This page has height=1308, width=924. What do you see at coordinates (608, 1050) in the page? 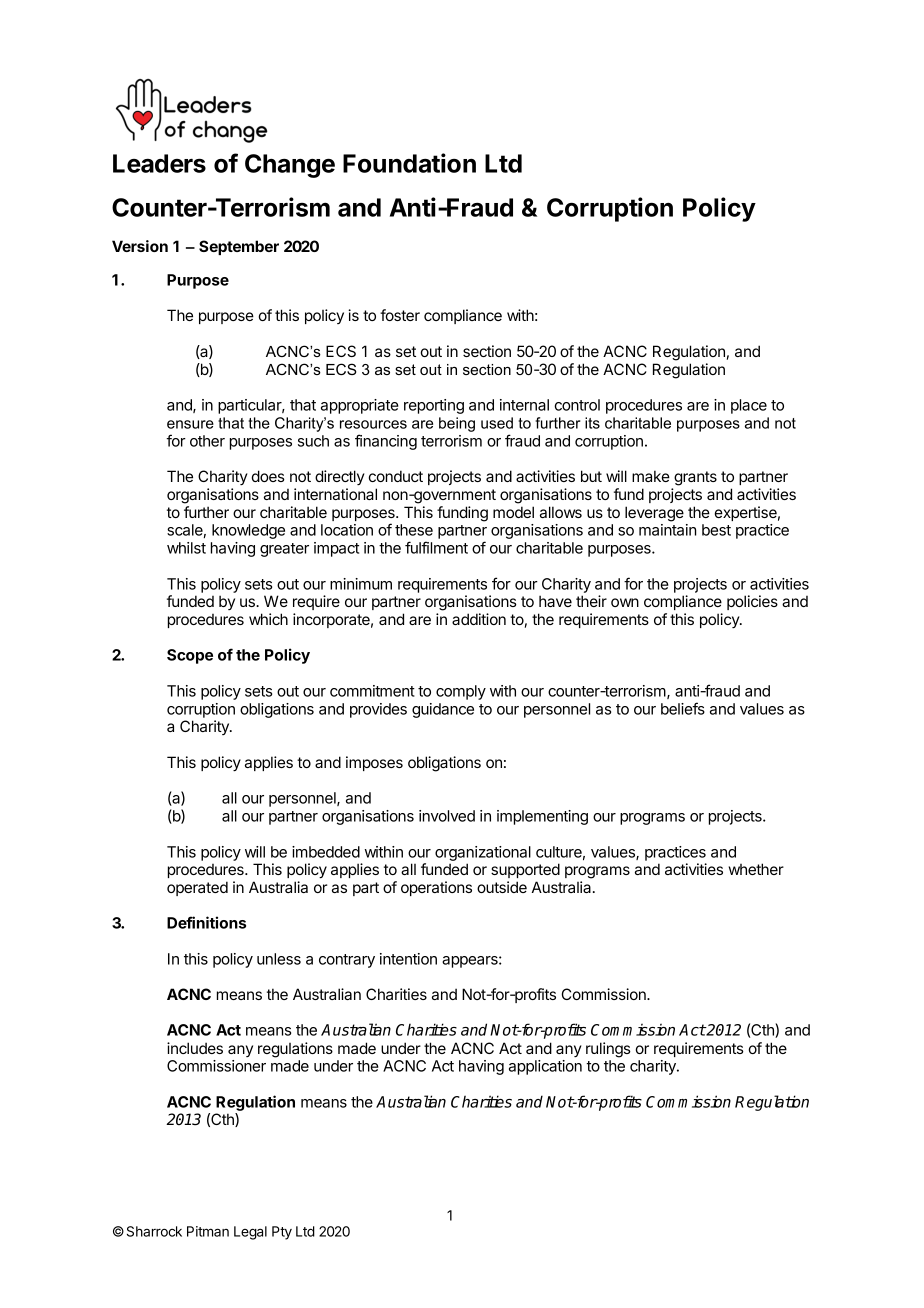
I see `rulings` at bounding box center [608, 1050].
